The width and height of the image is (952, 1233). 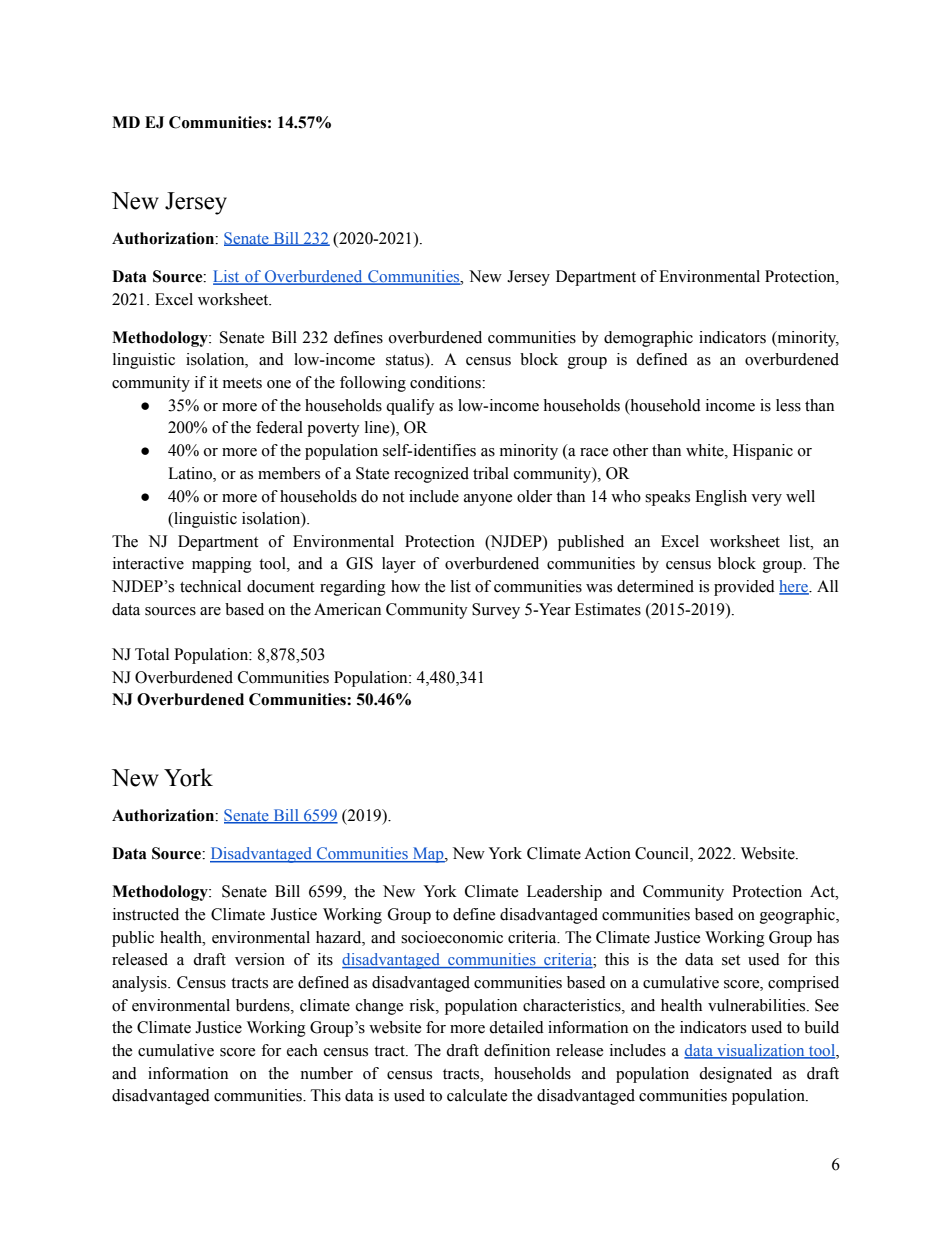 I want to click on Total, so click(x=152, y=654).
